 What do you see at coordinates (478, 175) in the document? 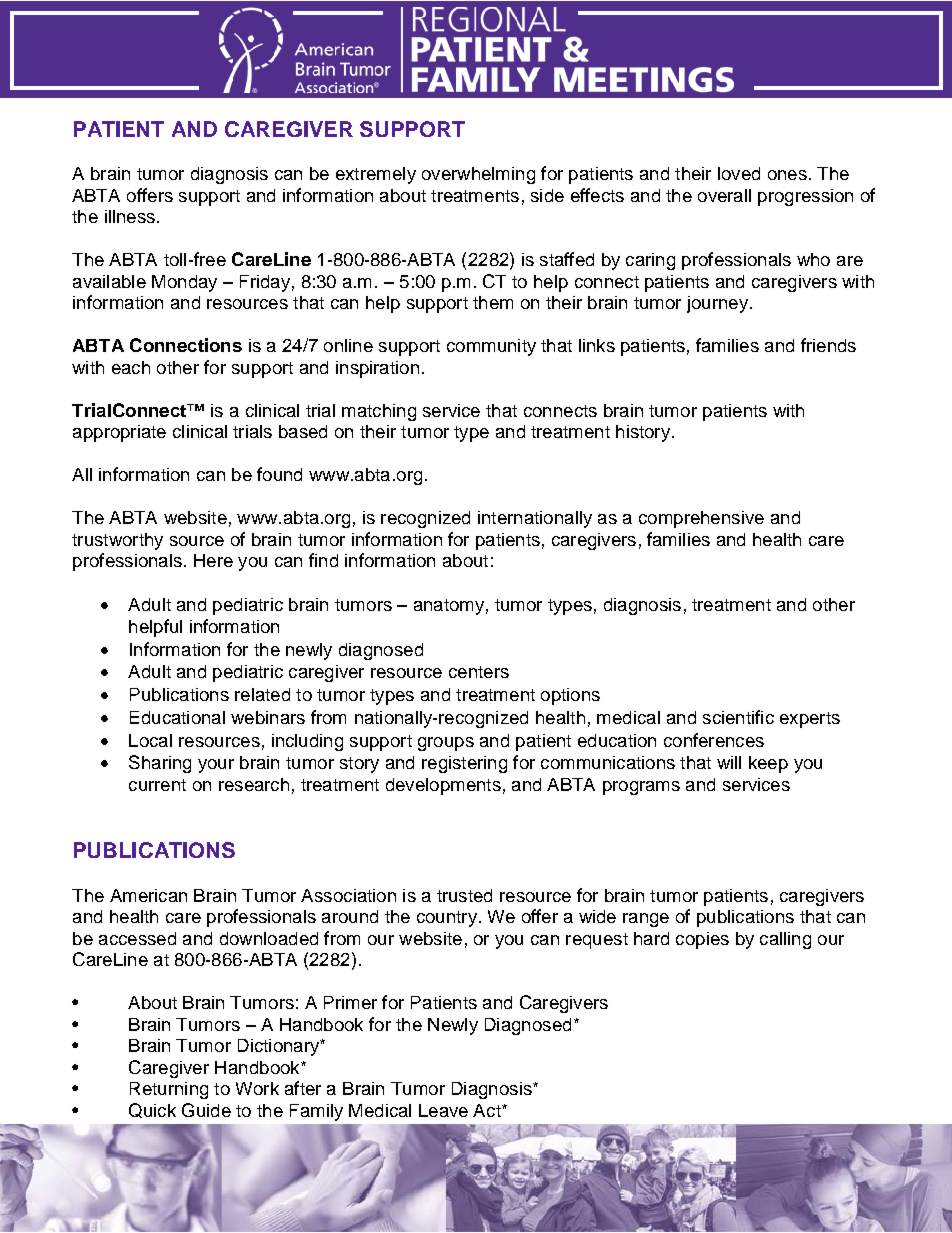
I see `overwhelming` at bounding box center [478, 175].
